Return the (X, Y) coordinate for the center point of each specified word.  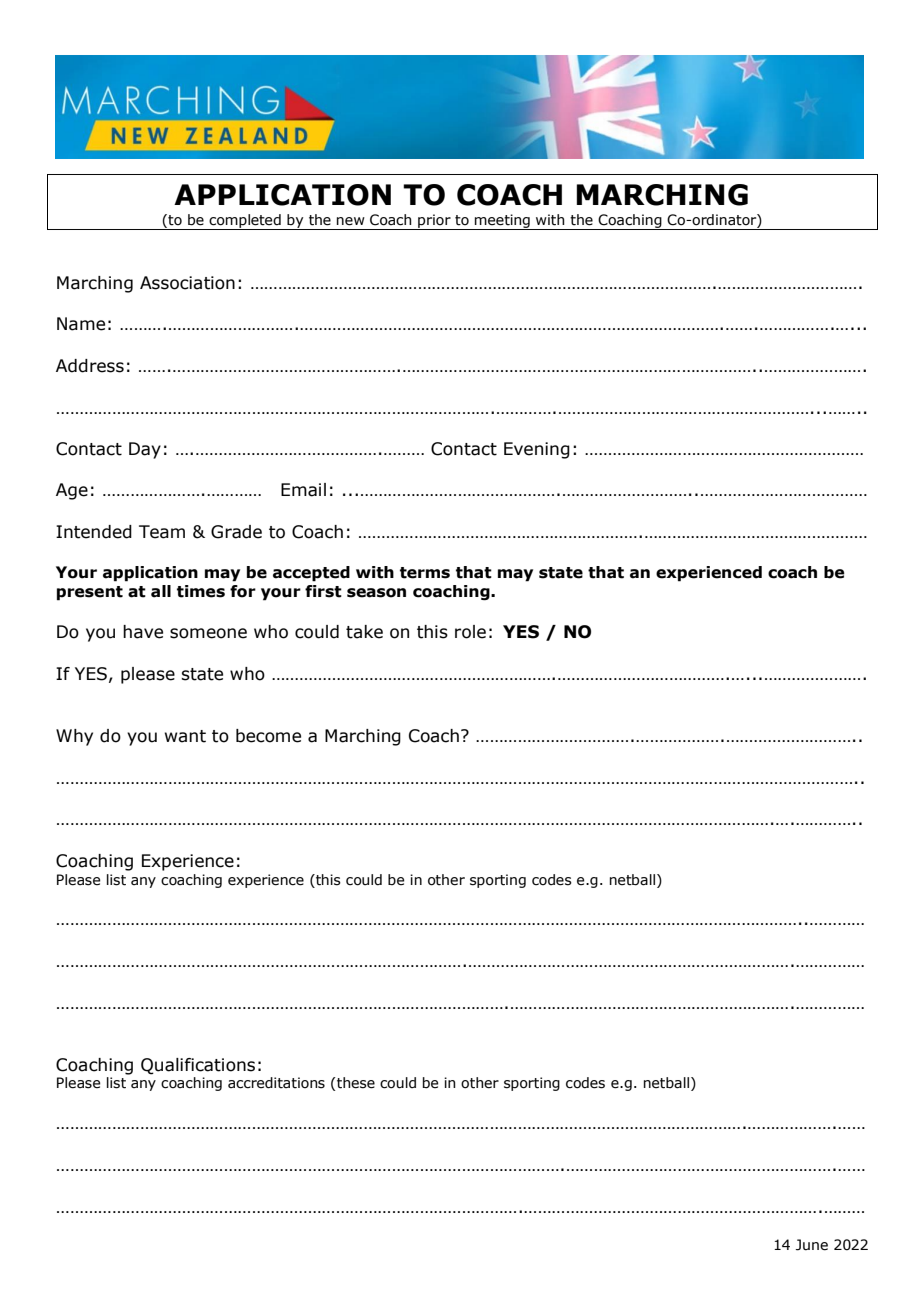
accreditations (276, 1083)
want (185, 736)
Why (74, 737)
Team (162, 532)
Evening (537, 450)
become (268, 736)
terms (425, 573)
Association (187, 283)
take (364, 632)
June (812, 1245)
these (355, 1083)
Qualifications (198, 1066)
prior (434, 222)
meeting (502, 222)
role (470, 632)
